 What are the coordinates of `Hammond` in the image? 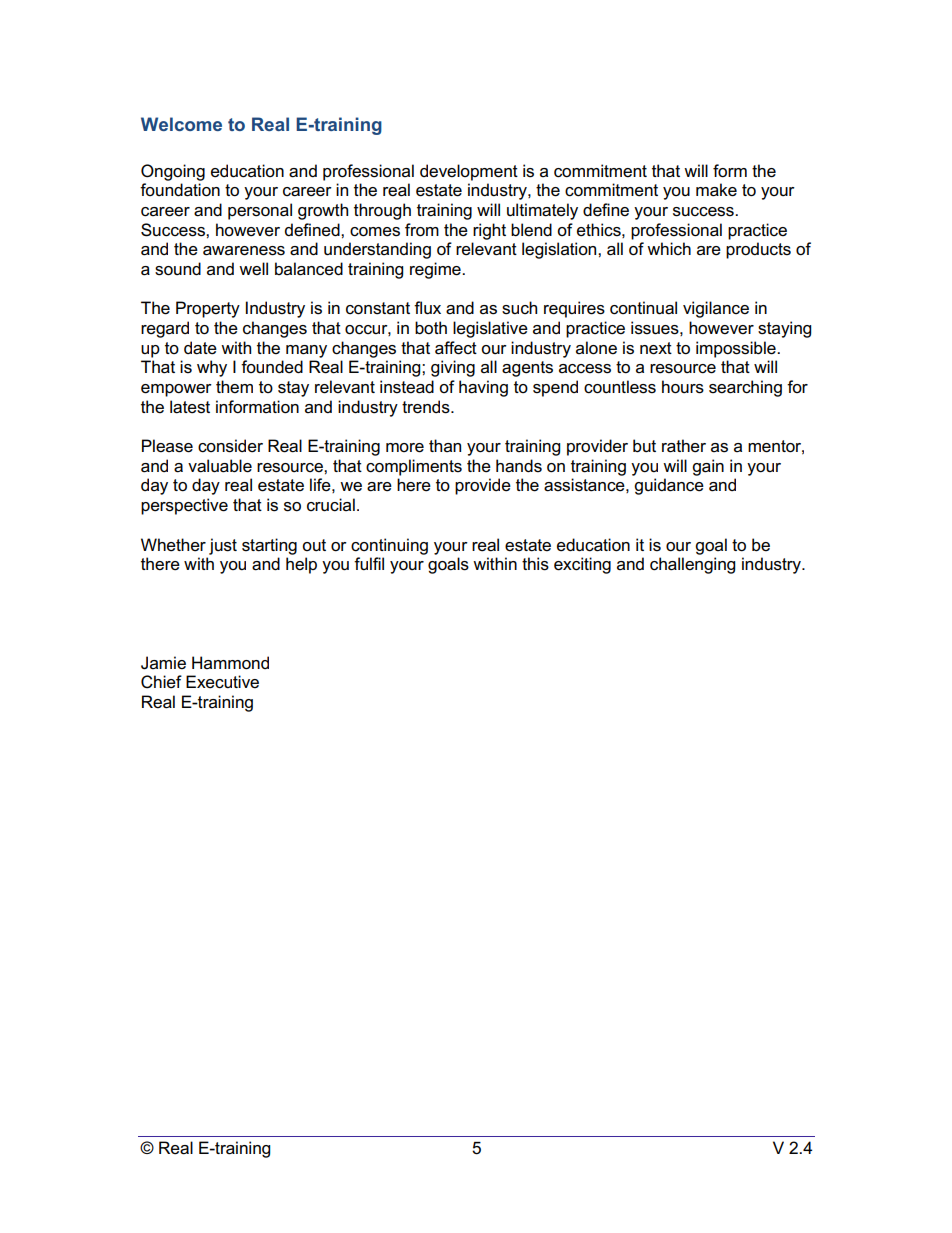 It's located at (230, 663).
